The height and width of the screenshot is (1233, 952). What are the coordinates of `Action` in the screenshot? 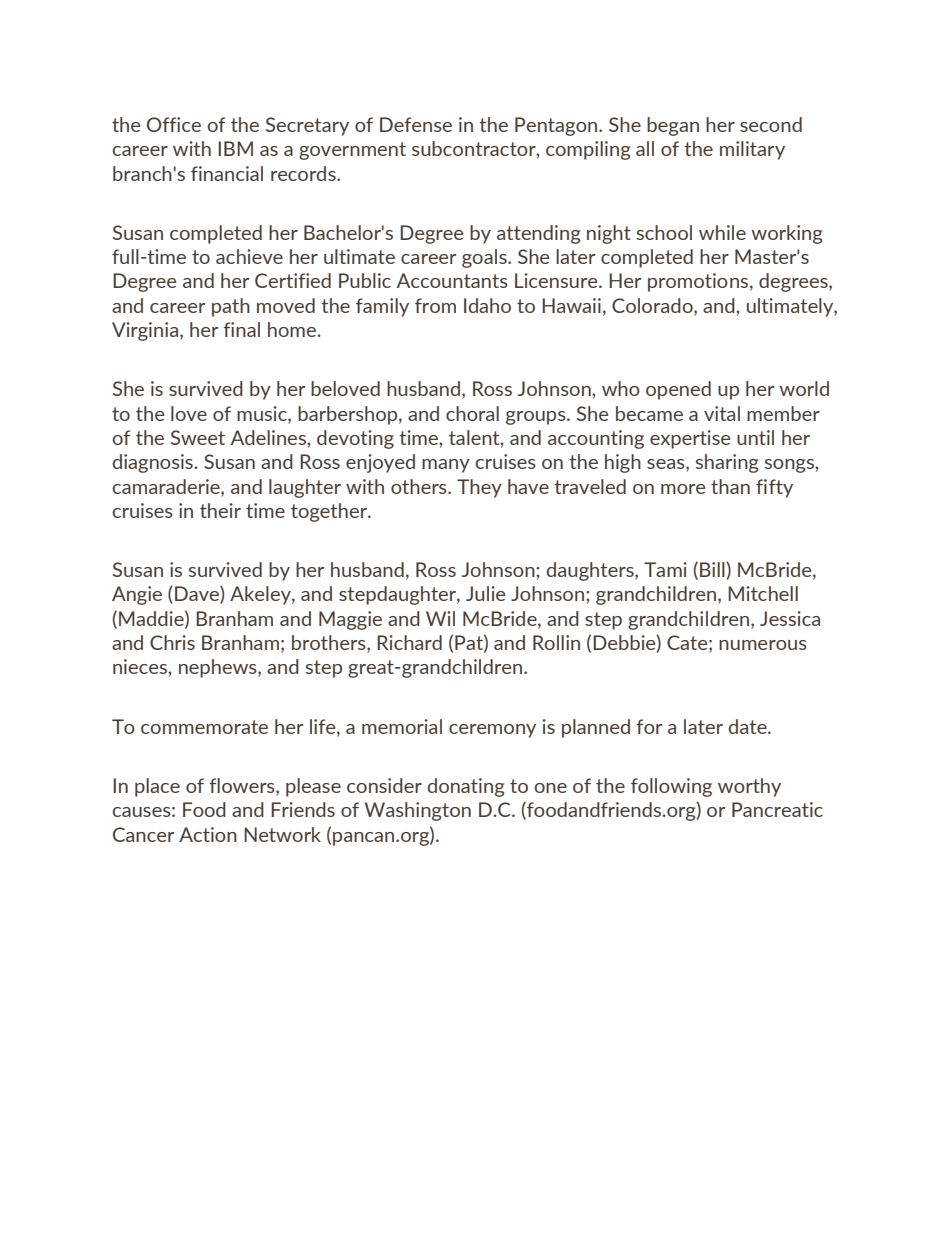 It's located at (208, 834).
